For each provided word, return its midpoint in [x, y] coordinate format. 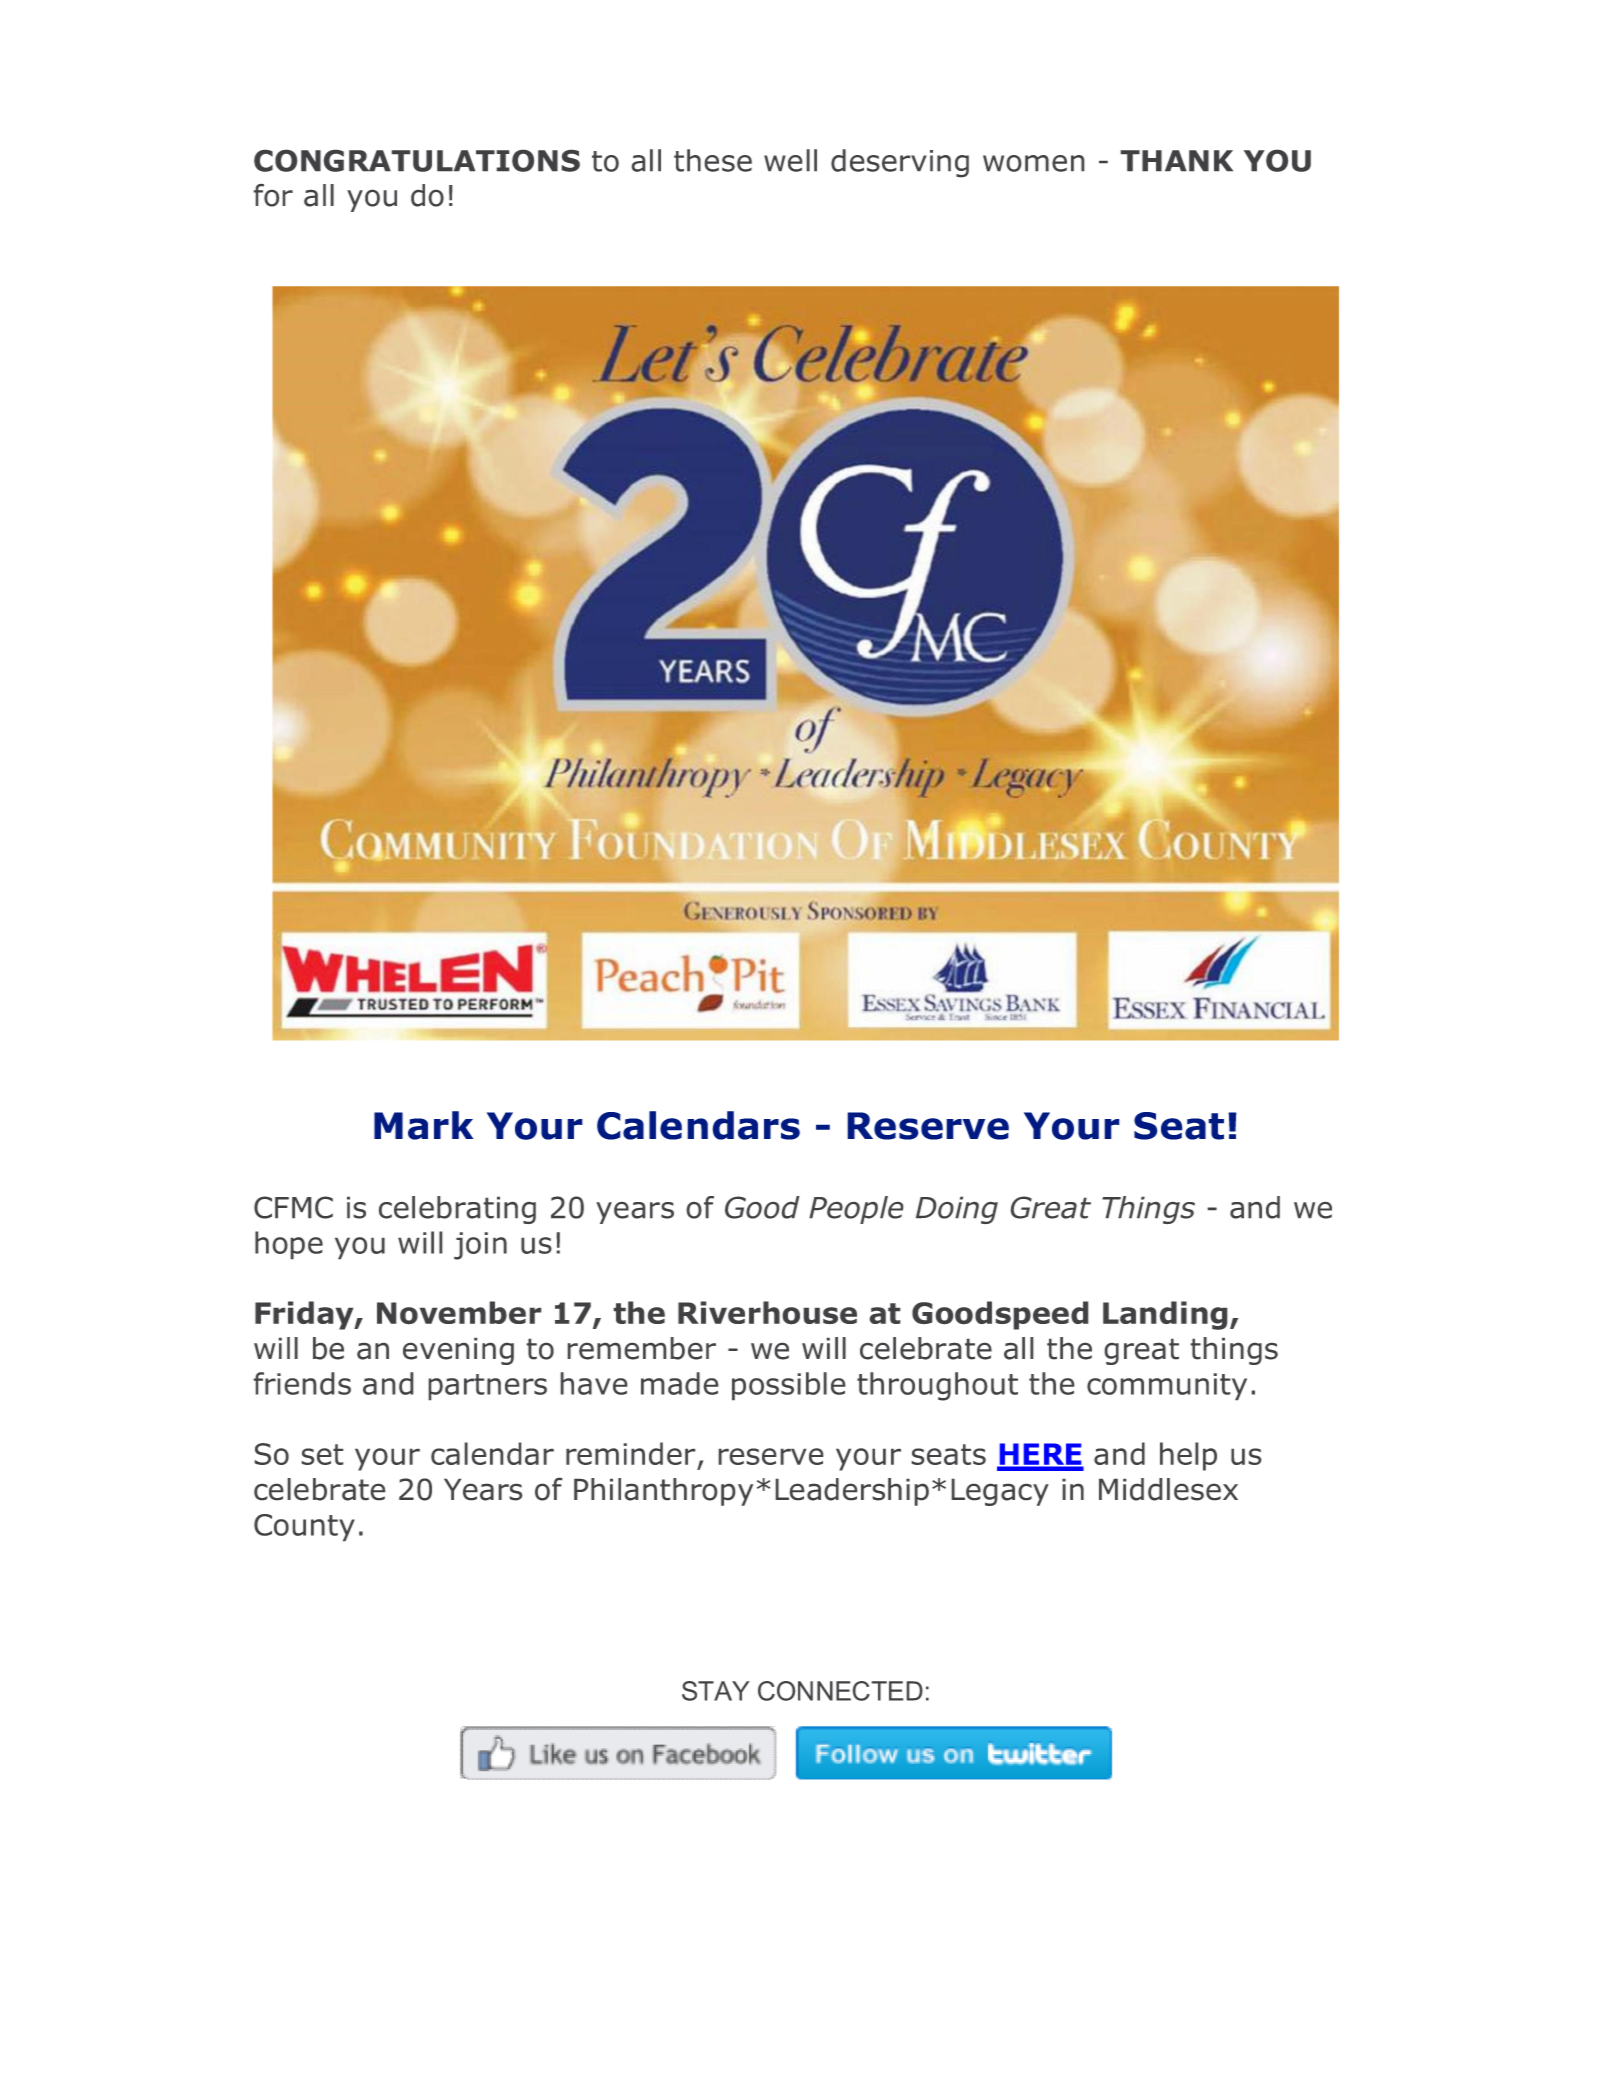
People [856, 1210]
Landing [1165, 1315]
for [273, 195]
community [1167, 1386]
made [679, 1383]
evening [458, 1351]
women [1033, 163]
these [713, 160]
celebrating [457, 1210]
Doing [957, 1210]
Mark [423, 1125]
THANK [1177, 160]
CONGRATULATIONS [417, 161]
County [304, 1527]
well [790, 160]
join [480, 1246]
